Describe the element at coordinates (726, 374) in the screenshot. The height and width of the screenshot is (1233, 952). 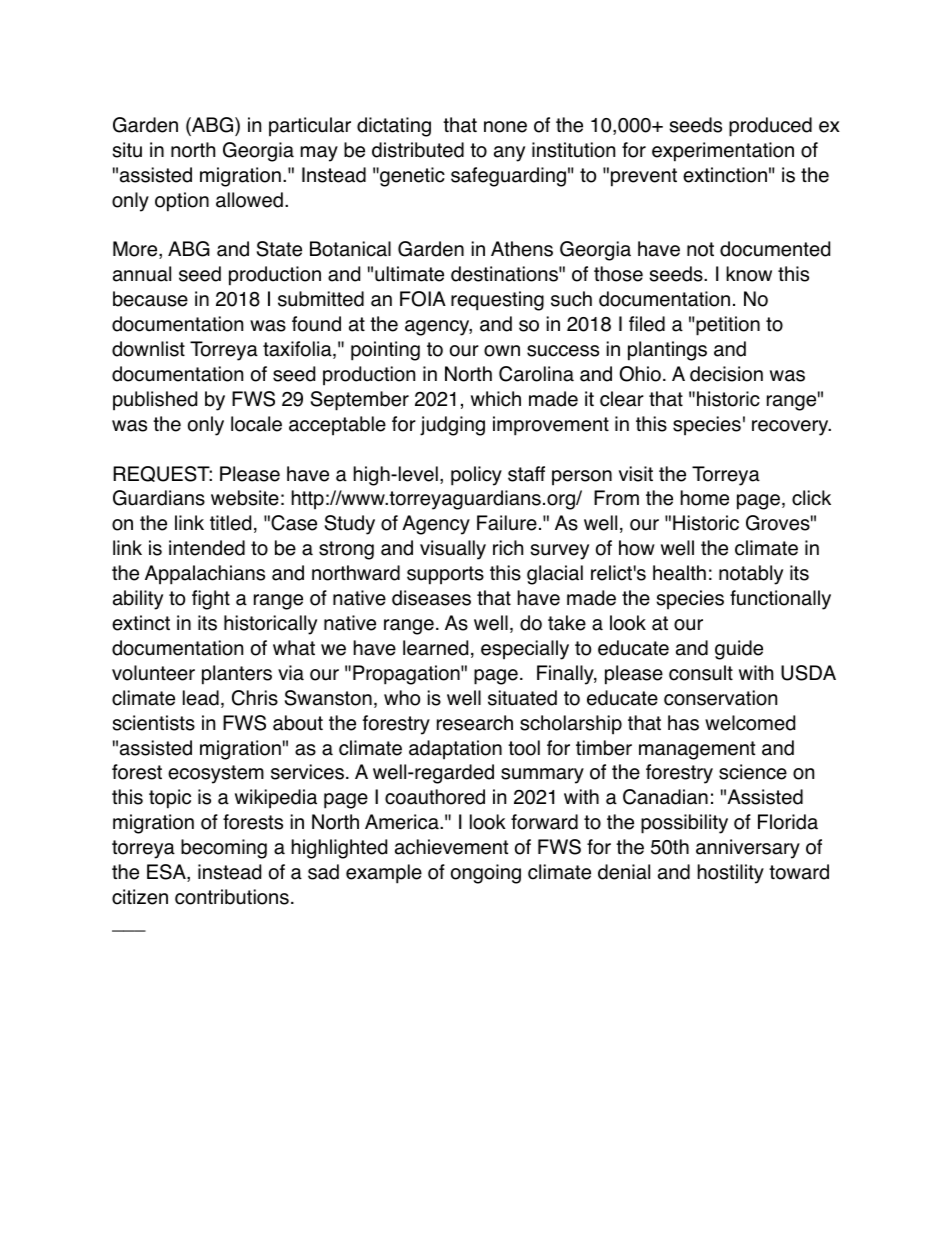
I see `decision` at that location.
